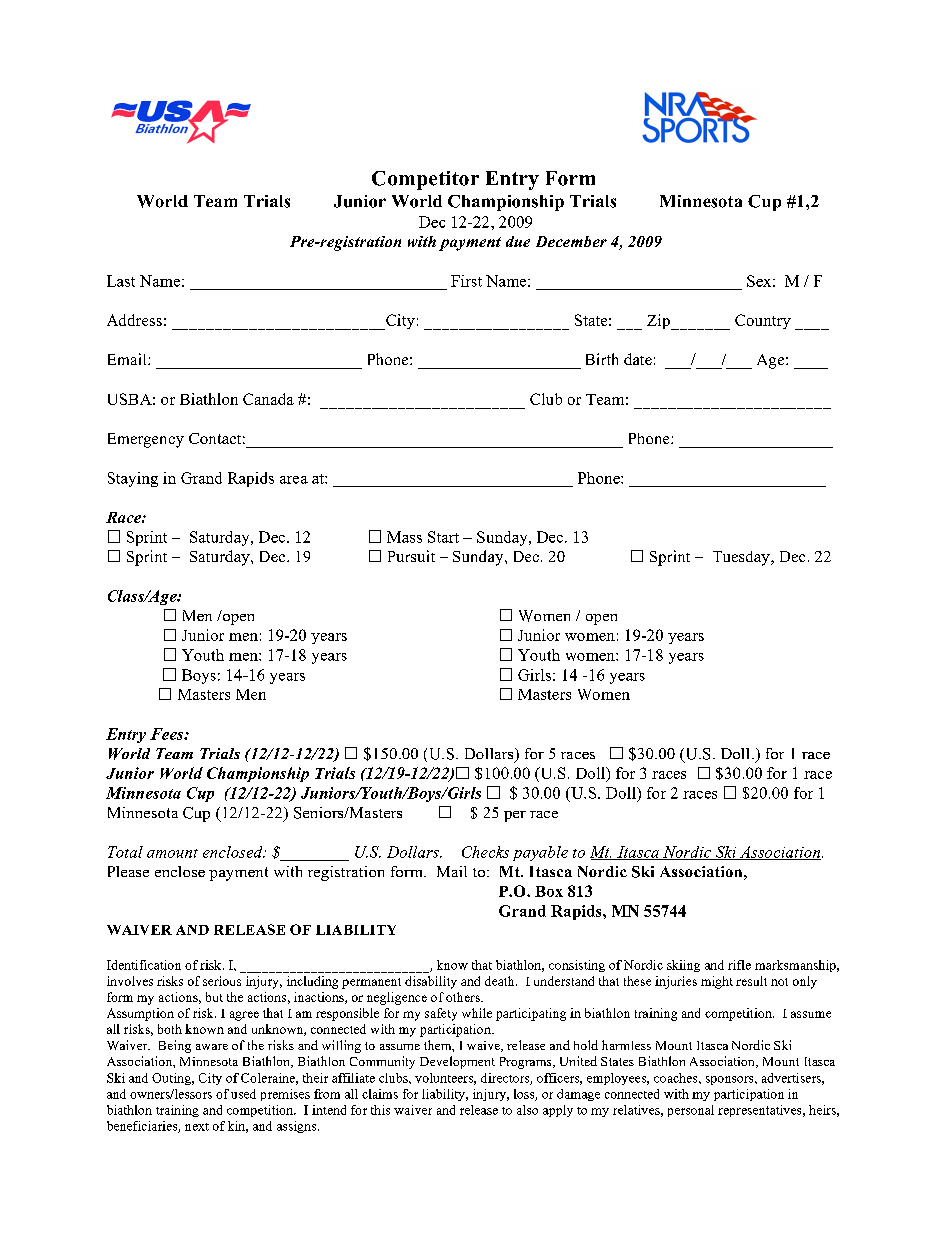 The height and width of the screenshot is (1233, 952). I want to click on December, so click(571, 241).
